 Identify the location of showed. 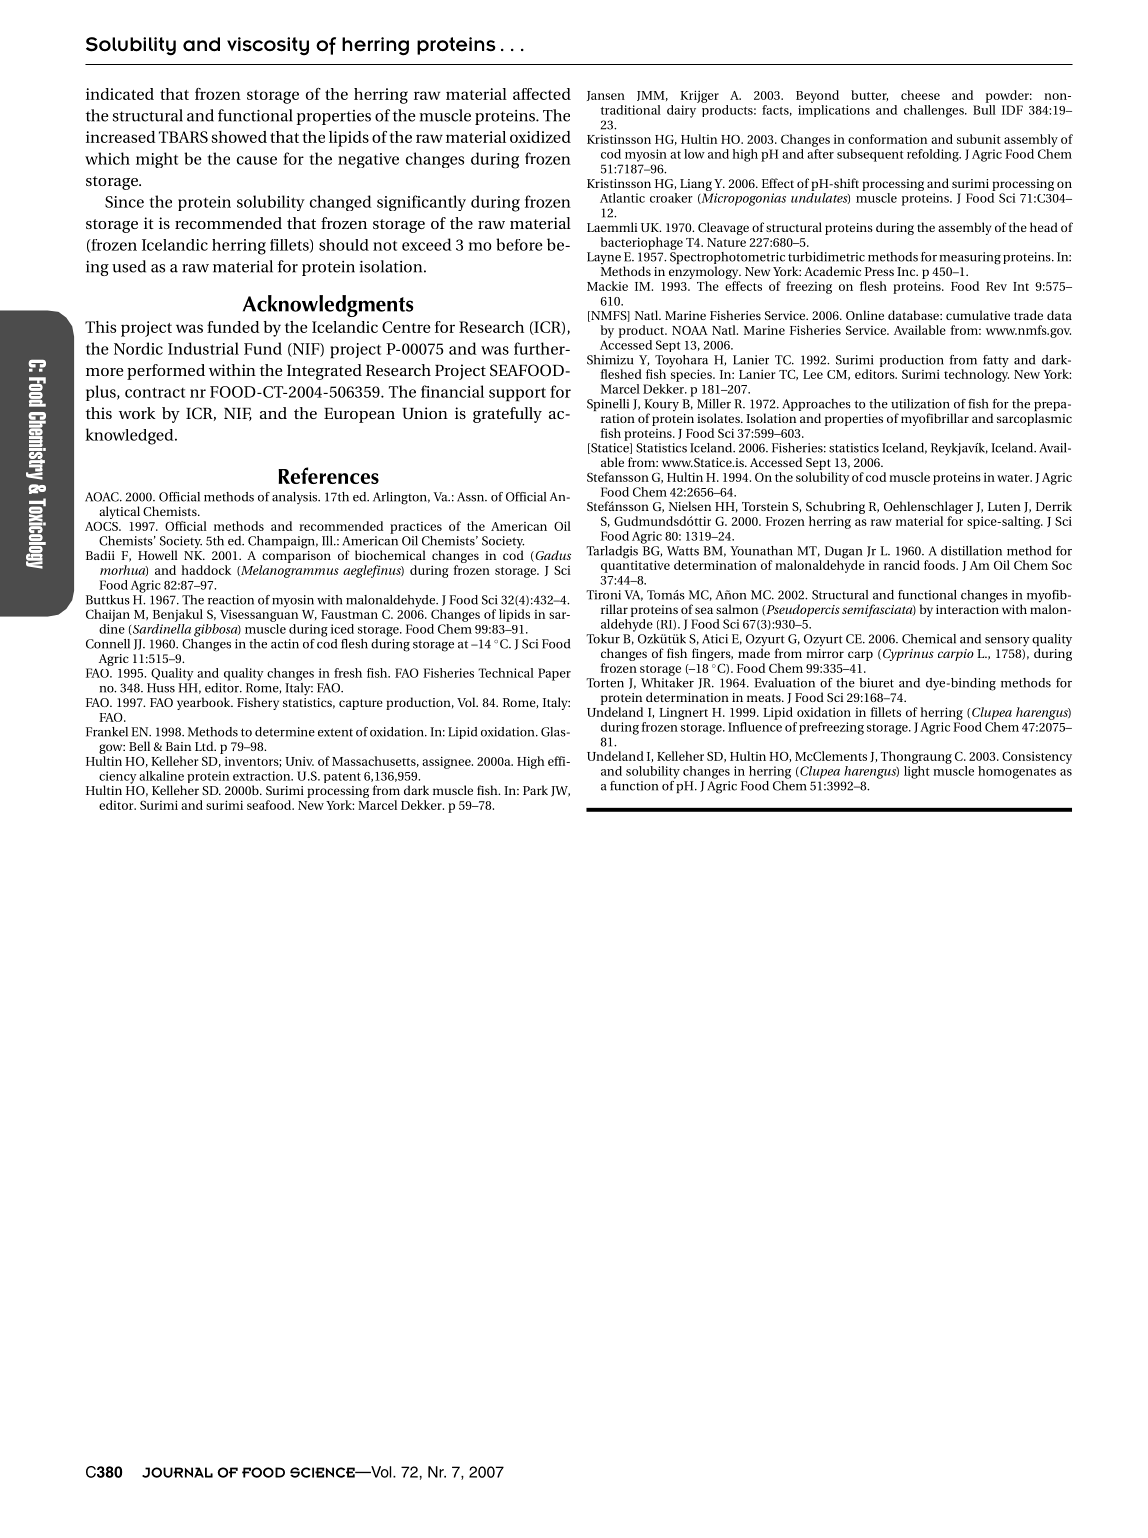
(239, 137).
